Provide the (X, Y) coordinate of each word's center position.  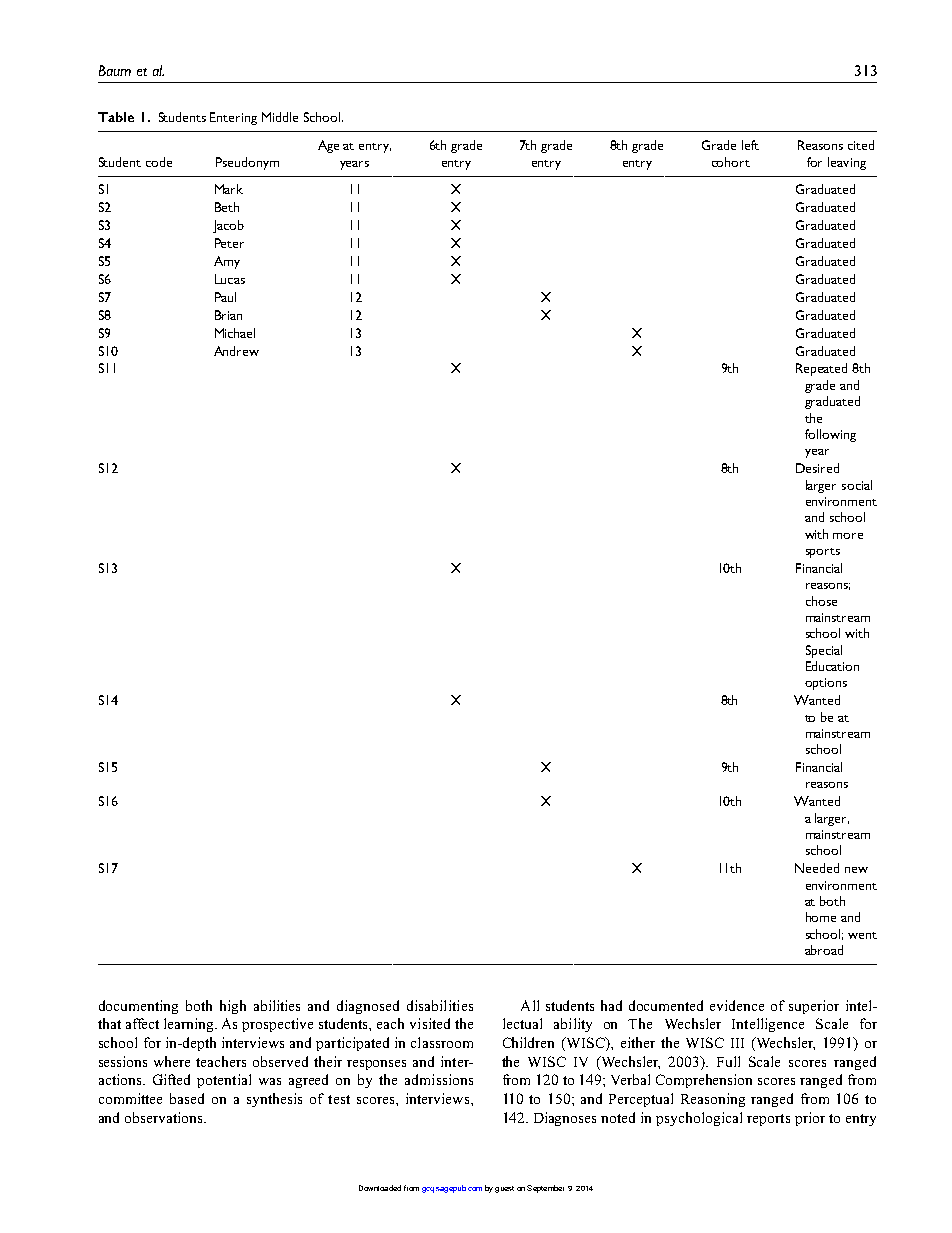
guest (504, 1189)
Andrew (236, 351)
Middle (280, 117)
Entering (233, 118)
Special (824, 651)
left (750, 145)
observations (165, 1117)
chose (821, 601)
